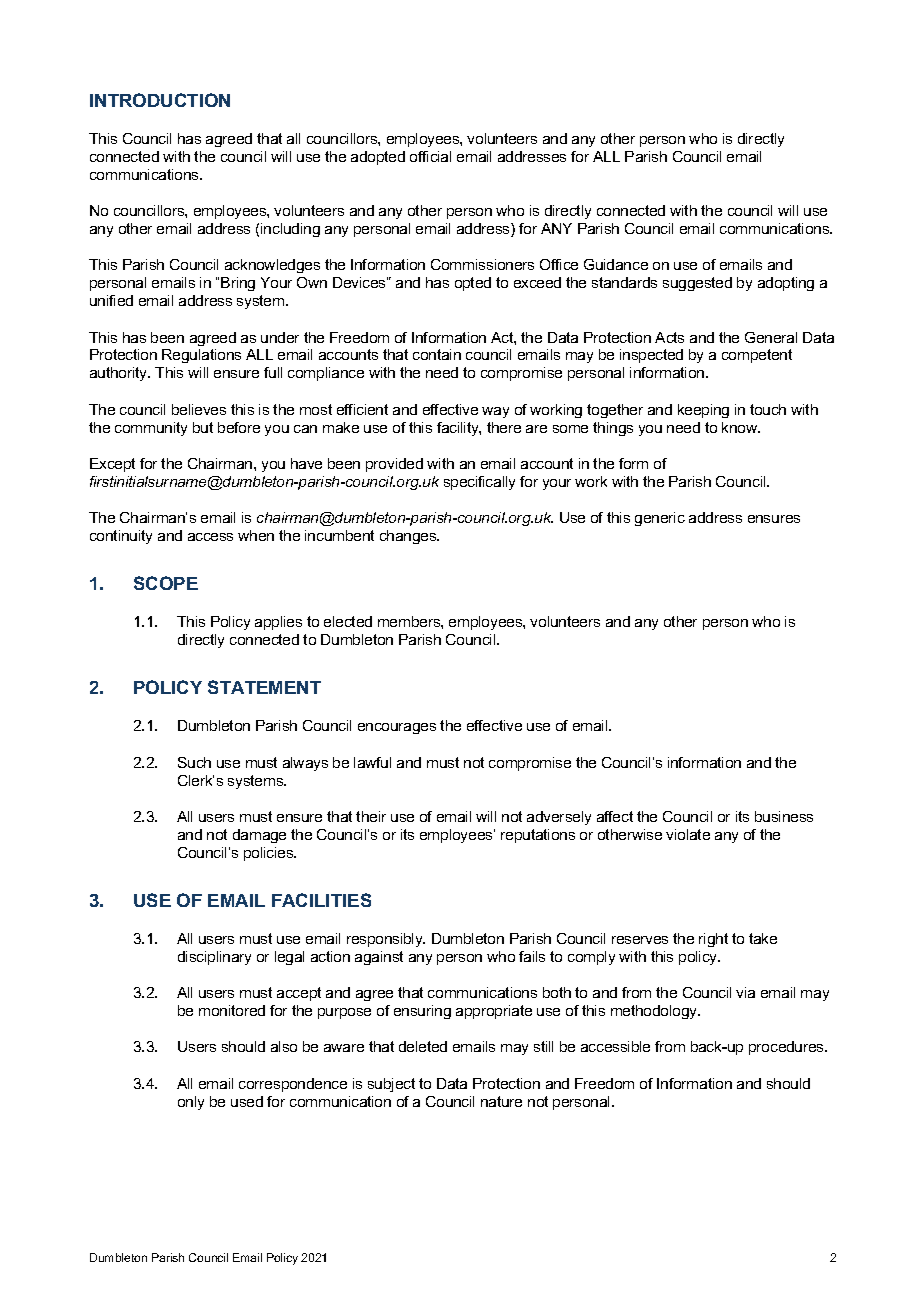  What do you see at coordinates (203, 427) in the screenshot?
I see `but` at bounding box center [203, 427].
